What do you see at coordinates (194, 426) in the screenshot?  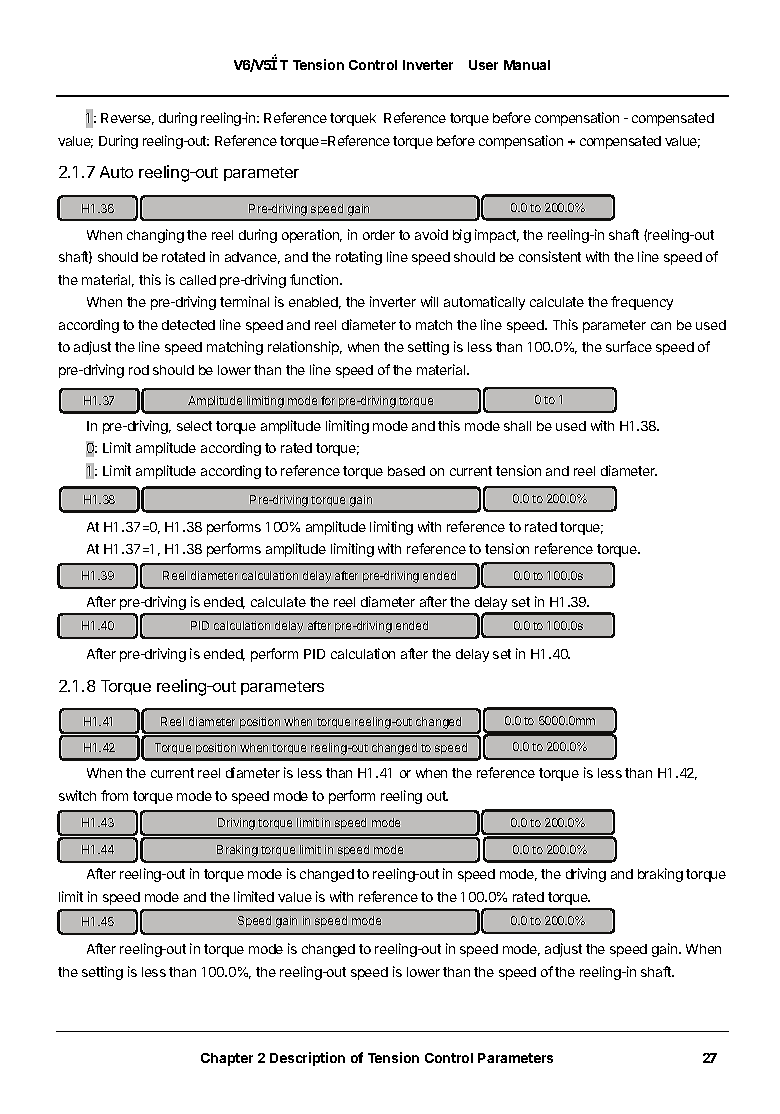 I see `select` at bounding box center [194, 426].
